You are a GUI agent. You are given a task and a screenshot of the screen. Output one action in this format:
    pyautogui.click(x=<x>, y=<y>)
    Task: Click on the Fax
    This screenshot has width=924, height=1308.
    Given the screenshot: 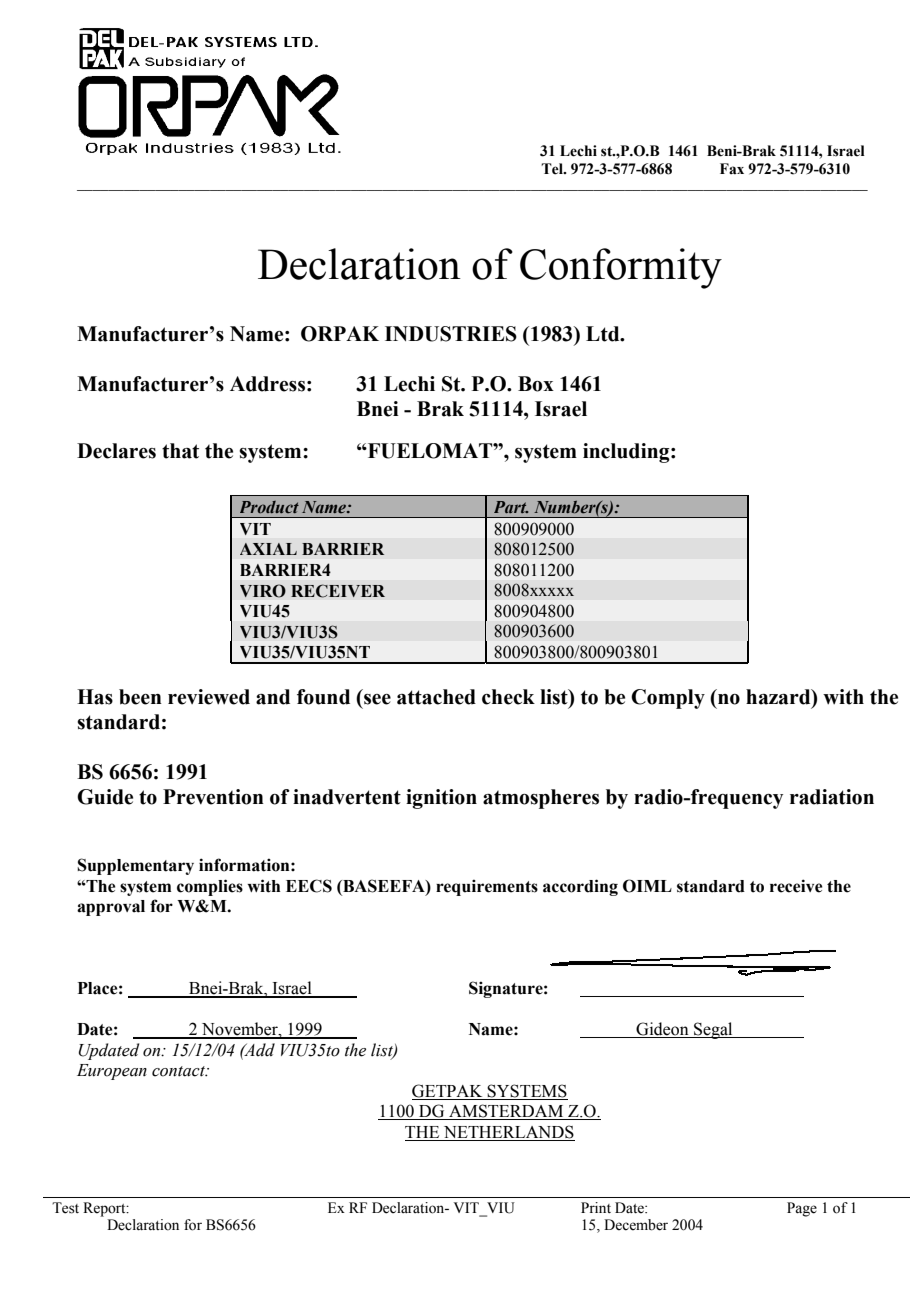 What is the action you would take?
    pyautogui.click(x=732, y=169)
